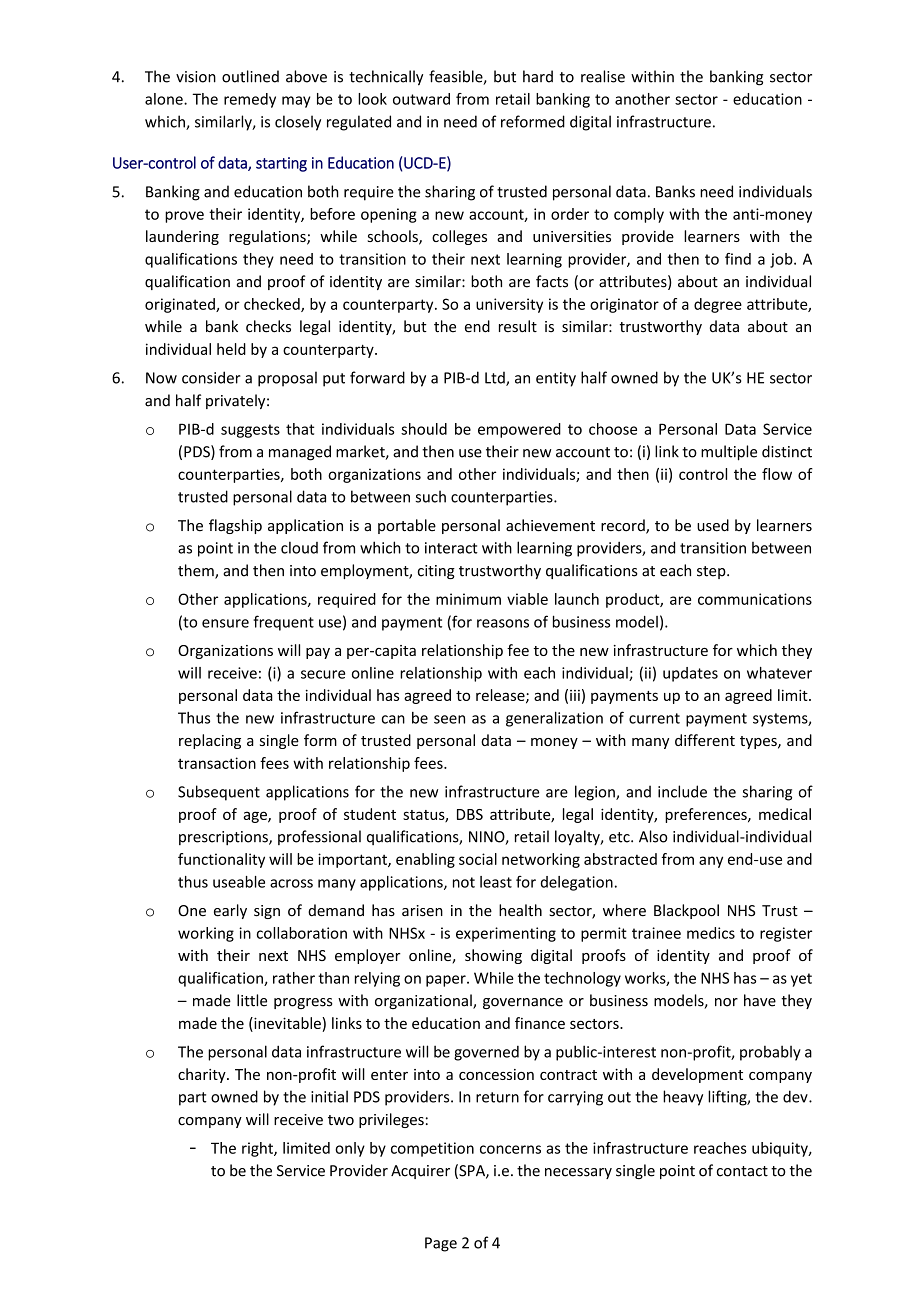 The image size is (924, 1308). What do you see at coordinates (421, 99) in the page?
I see `outward` at bounding box center [421, 99].
